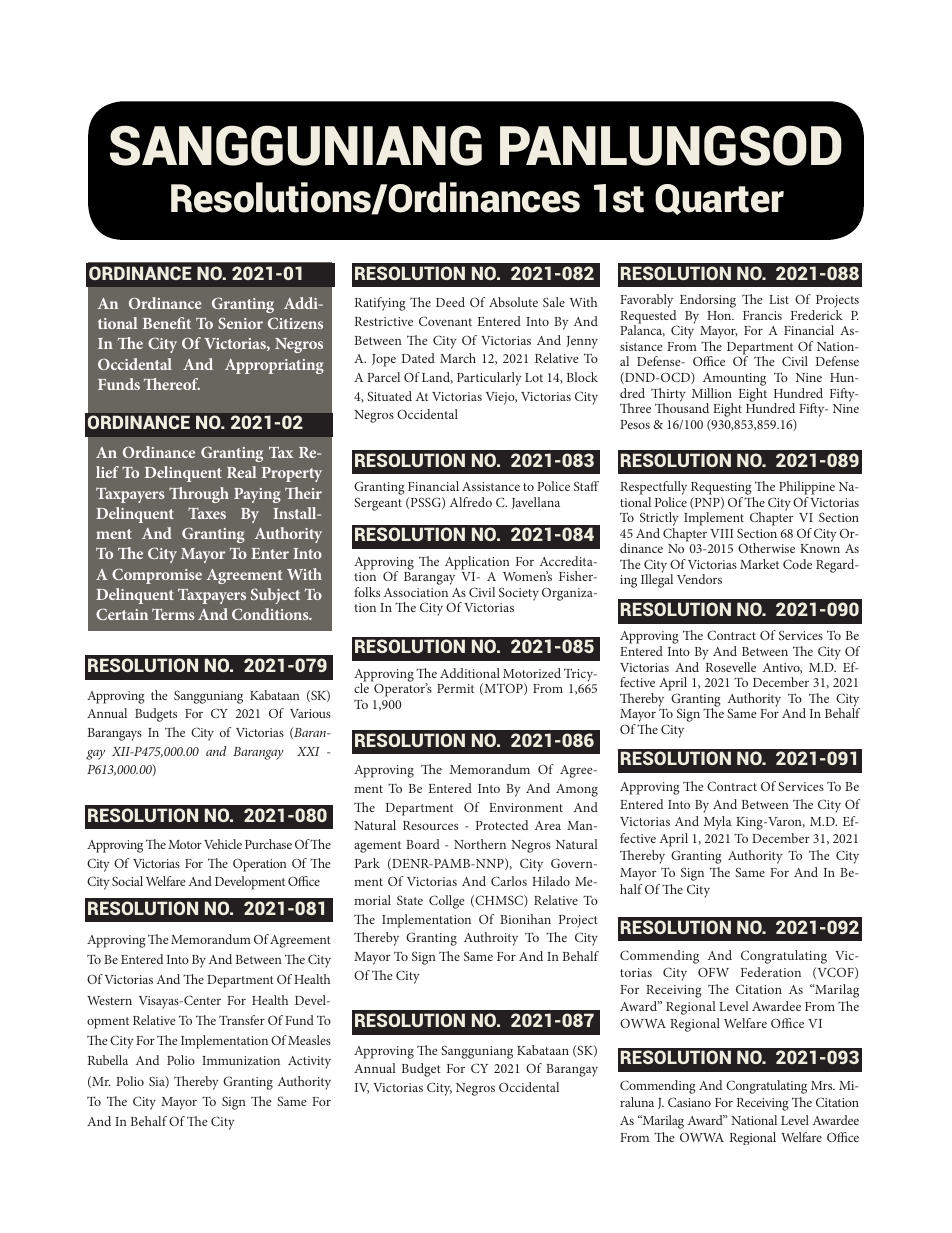 The height and width of the screenshot is (1233, 952). I want to click on Vendors, so click(699, 579).
